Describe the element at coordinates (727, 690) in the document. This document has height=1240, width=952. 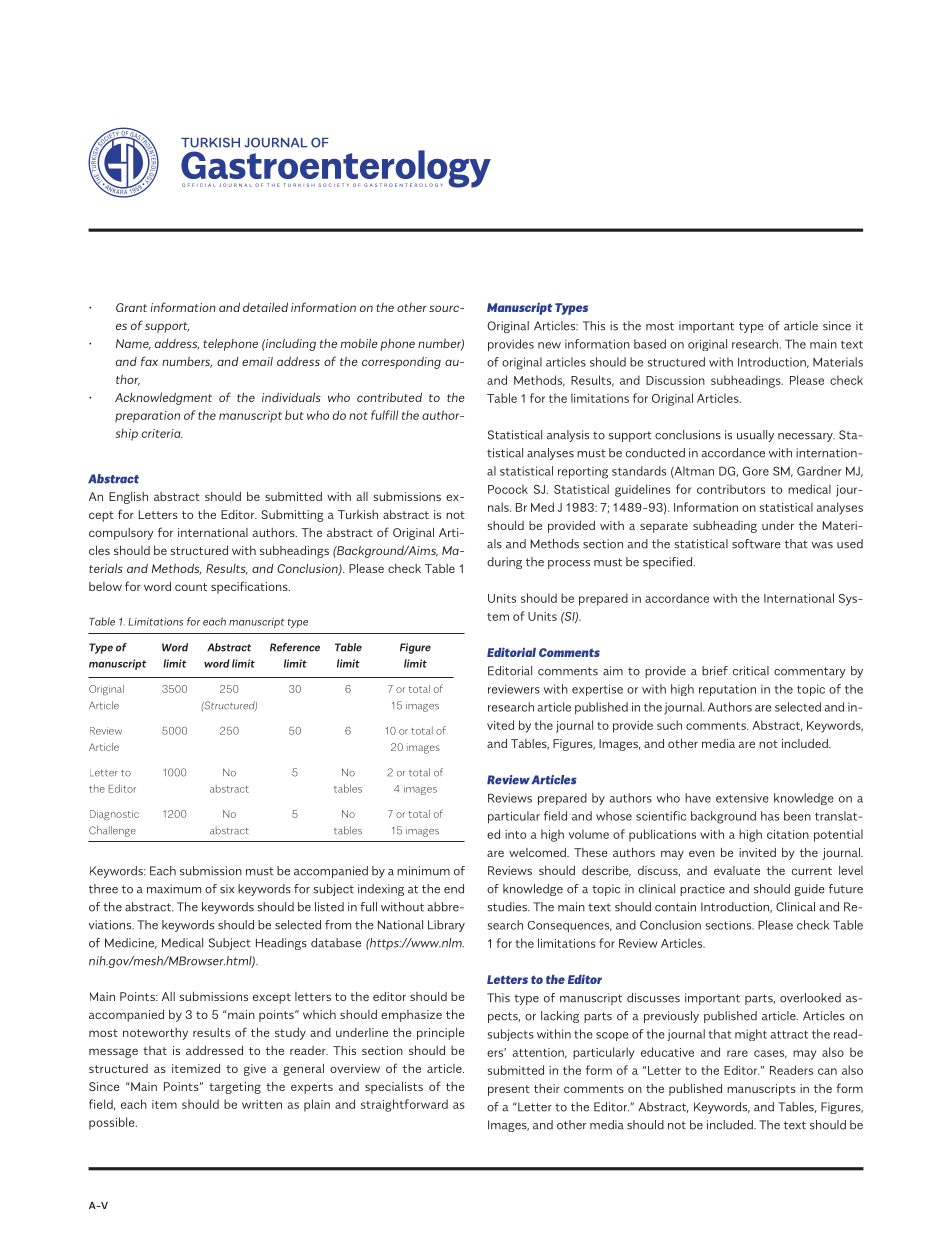
I see `reputation` at that location.
